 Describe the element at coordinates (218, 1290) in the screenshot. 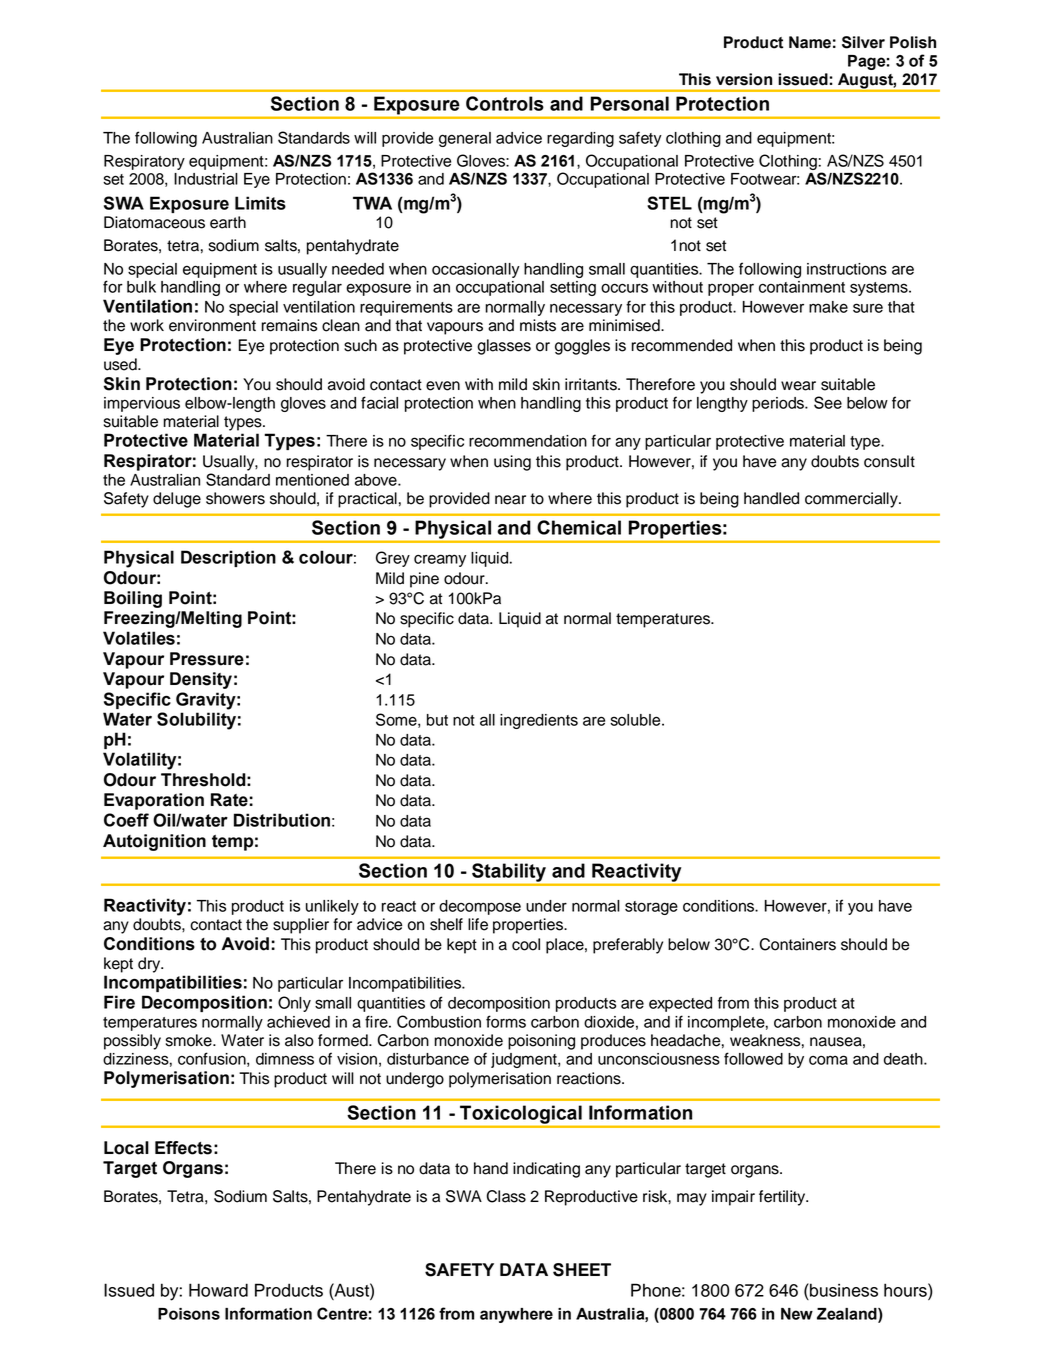

I see `Howard` at that location.
